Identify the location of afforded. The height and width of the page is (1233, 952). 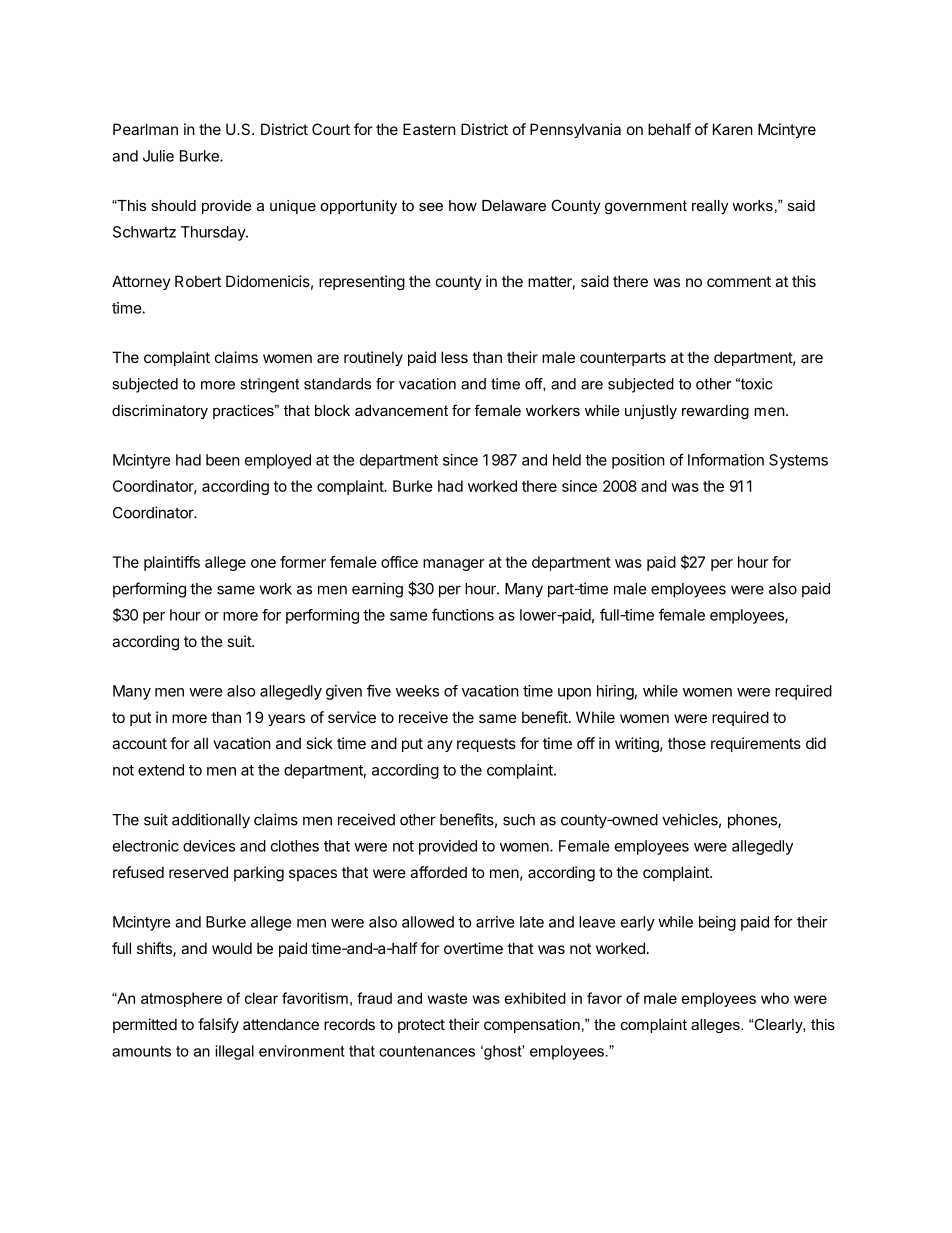
(438, 872).
